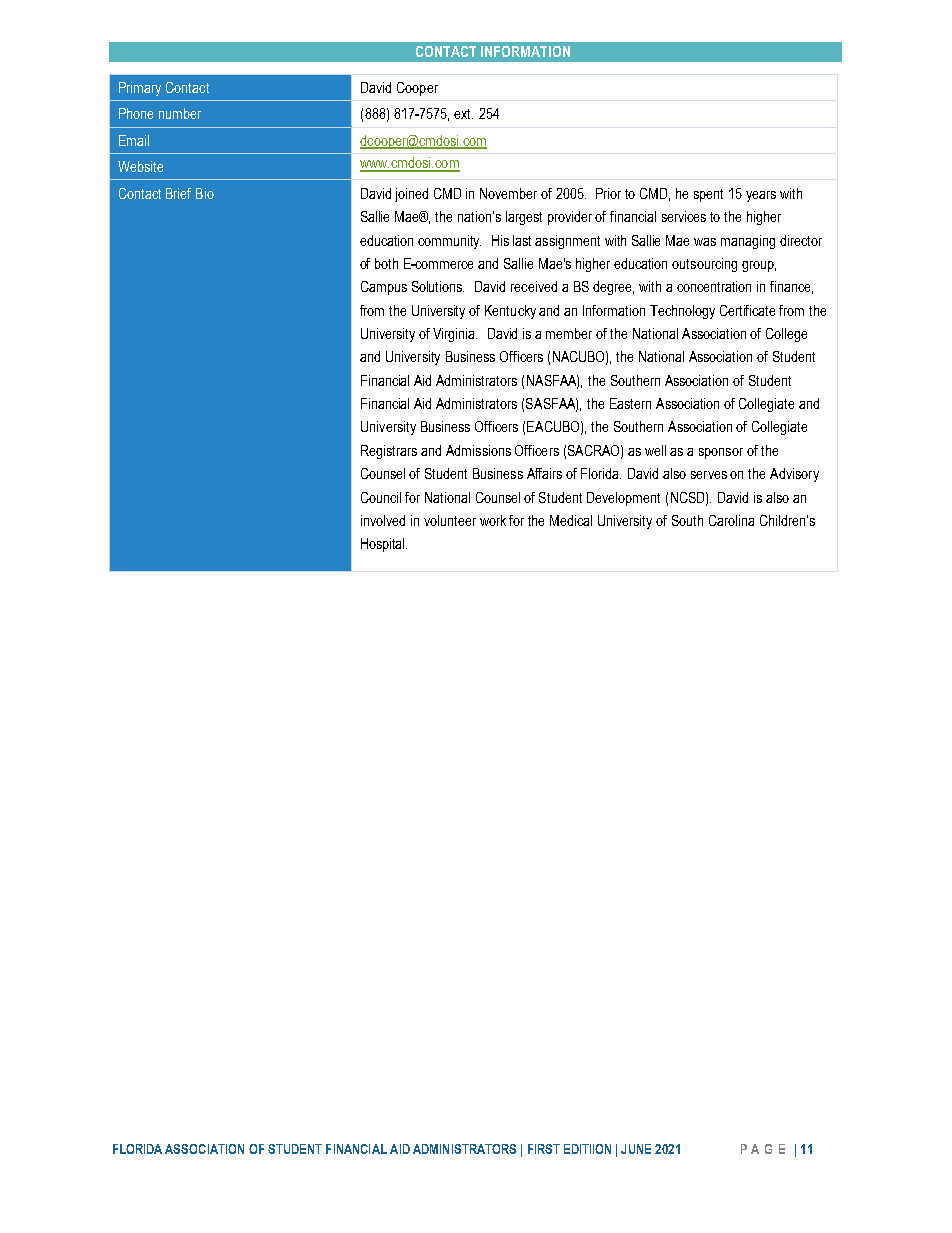 This image has width=952, height=1233. Describe the element at coordinates (478, 450) in the image. I see `Admissions` at that location.
